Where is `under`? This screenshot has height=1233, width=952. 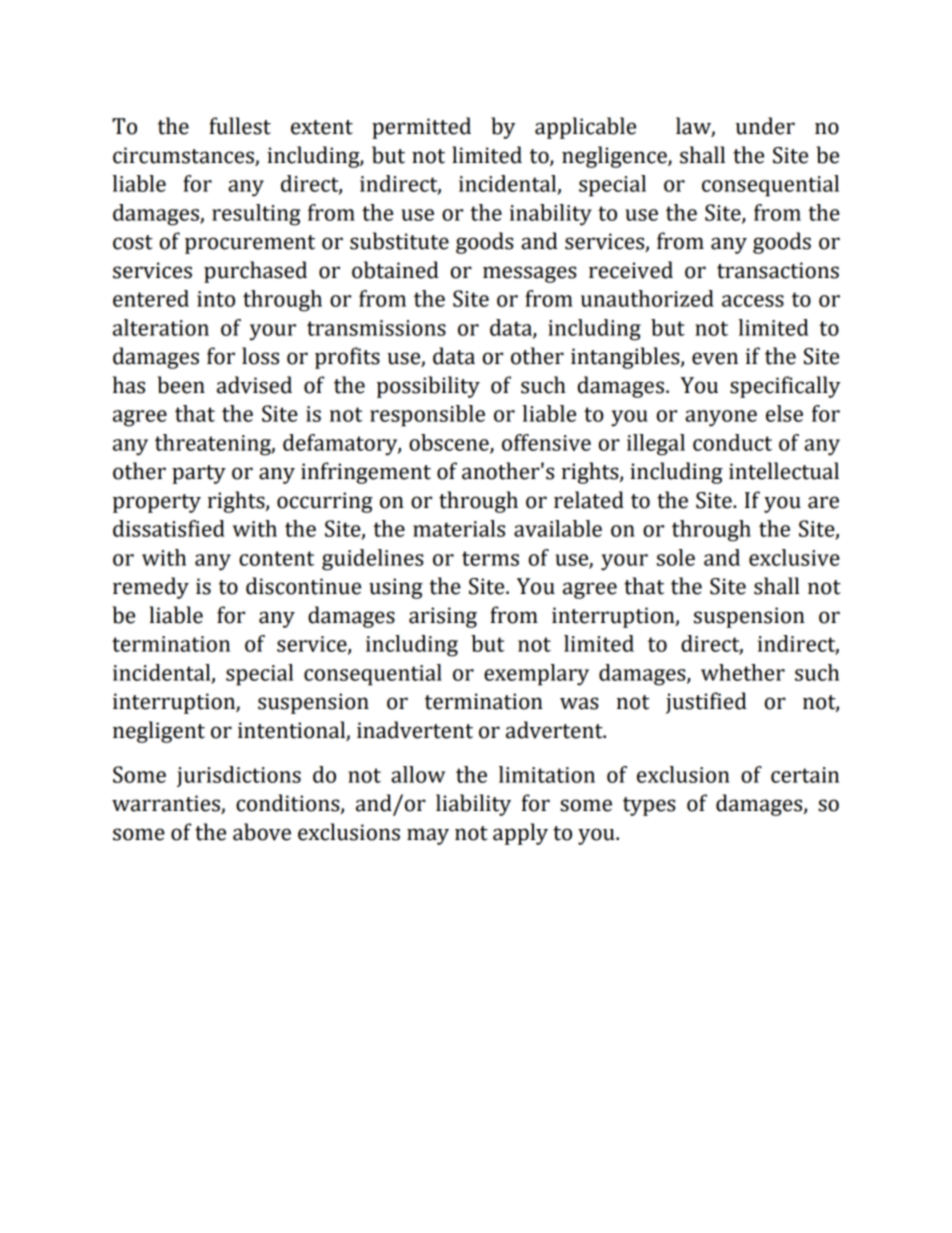
under is located at coordinates (765, 126).
